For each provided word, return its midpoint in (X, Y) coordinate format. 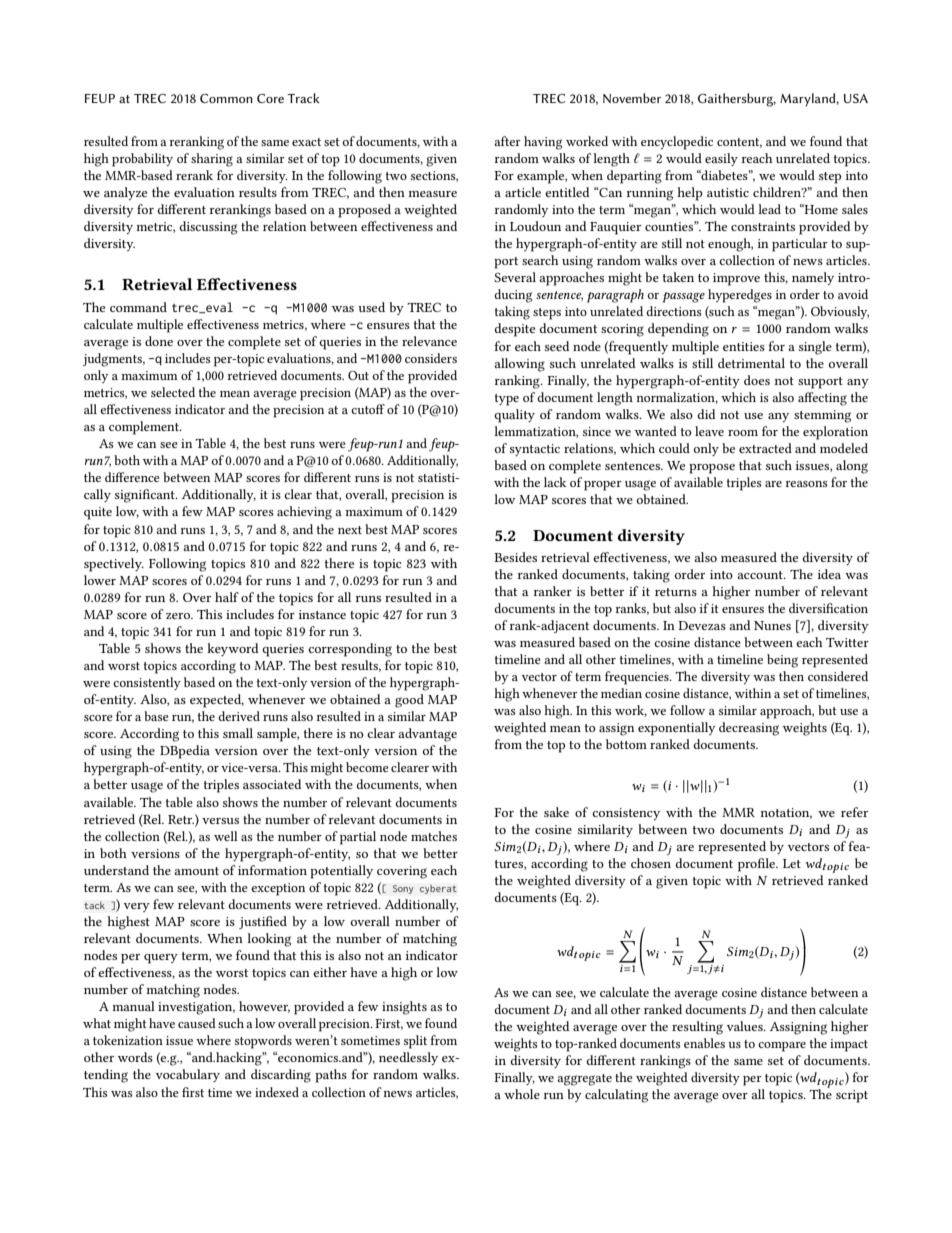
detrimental (751, 363)
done (159, 341)
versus (220, 821)
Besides (515, 557)
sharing (212, 160)
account (761, 575)
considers (431, 358)
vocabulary (188, 1075)
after (507, 141)
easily (721, 159)
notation (786, 813)
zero (179, 616)
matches (434, 836)
